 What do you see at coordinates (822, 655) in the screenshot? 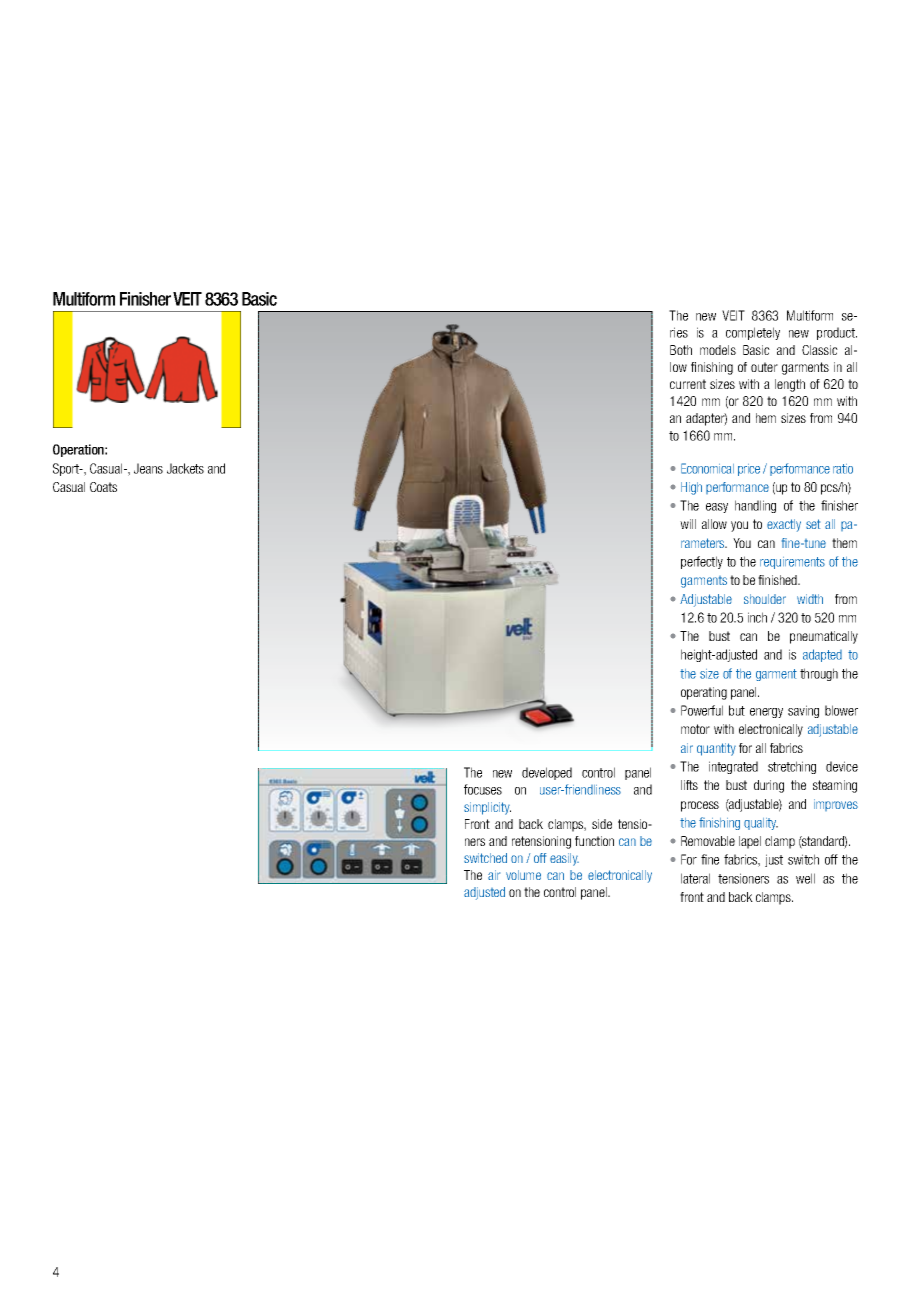
I see `adapted` at bounding box center [822, 655].
